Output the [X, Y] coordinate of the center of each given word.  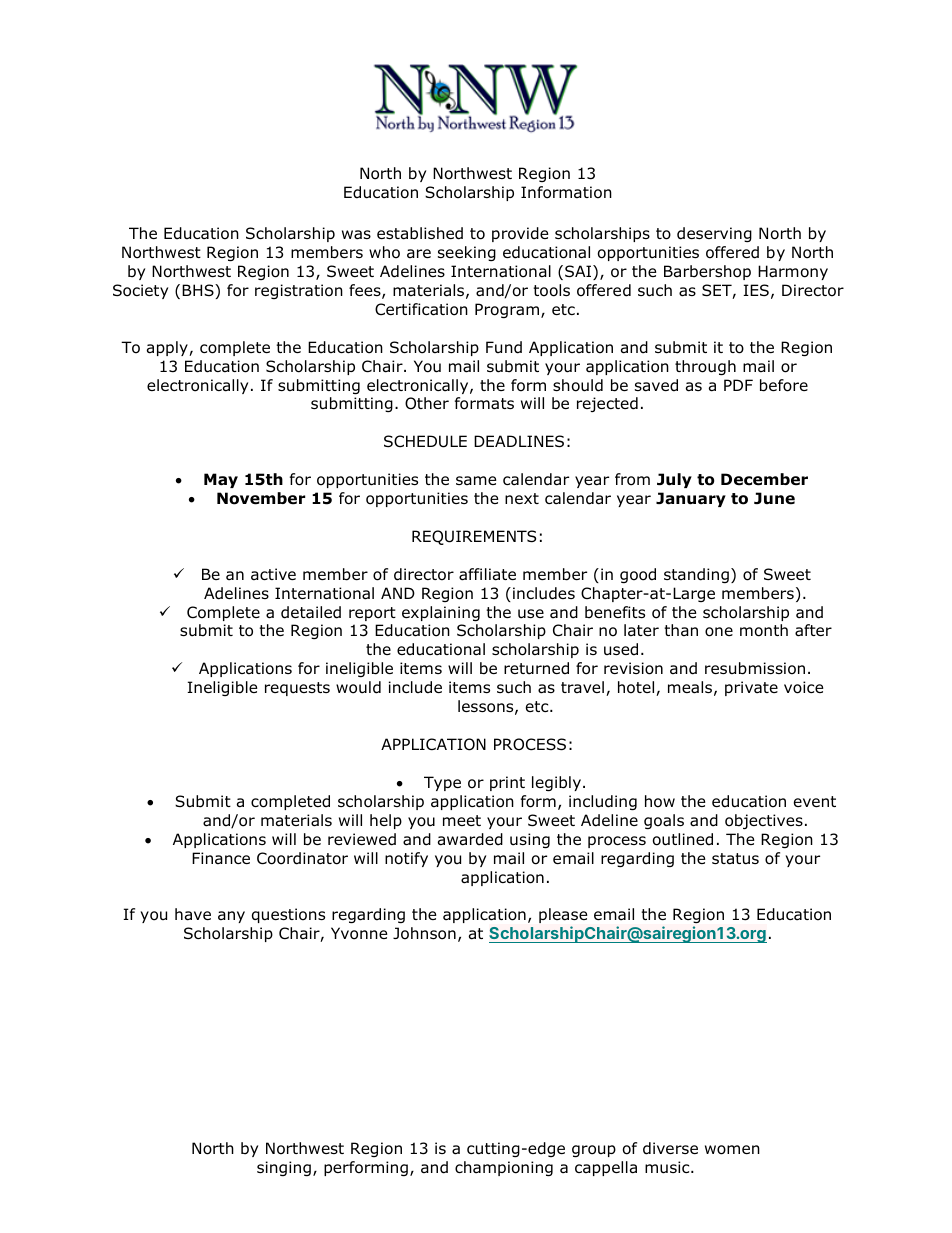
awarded [470, 839]
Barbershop [707, 272]
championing [504, 1168]
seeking [467, 253]
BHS [199, 290]
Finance [221, 858]
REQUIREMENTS [474, 537]
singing [284, 1168]
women [732, 1150]
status [735, 859]
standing [696, 575]
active [273, 574]
